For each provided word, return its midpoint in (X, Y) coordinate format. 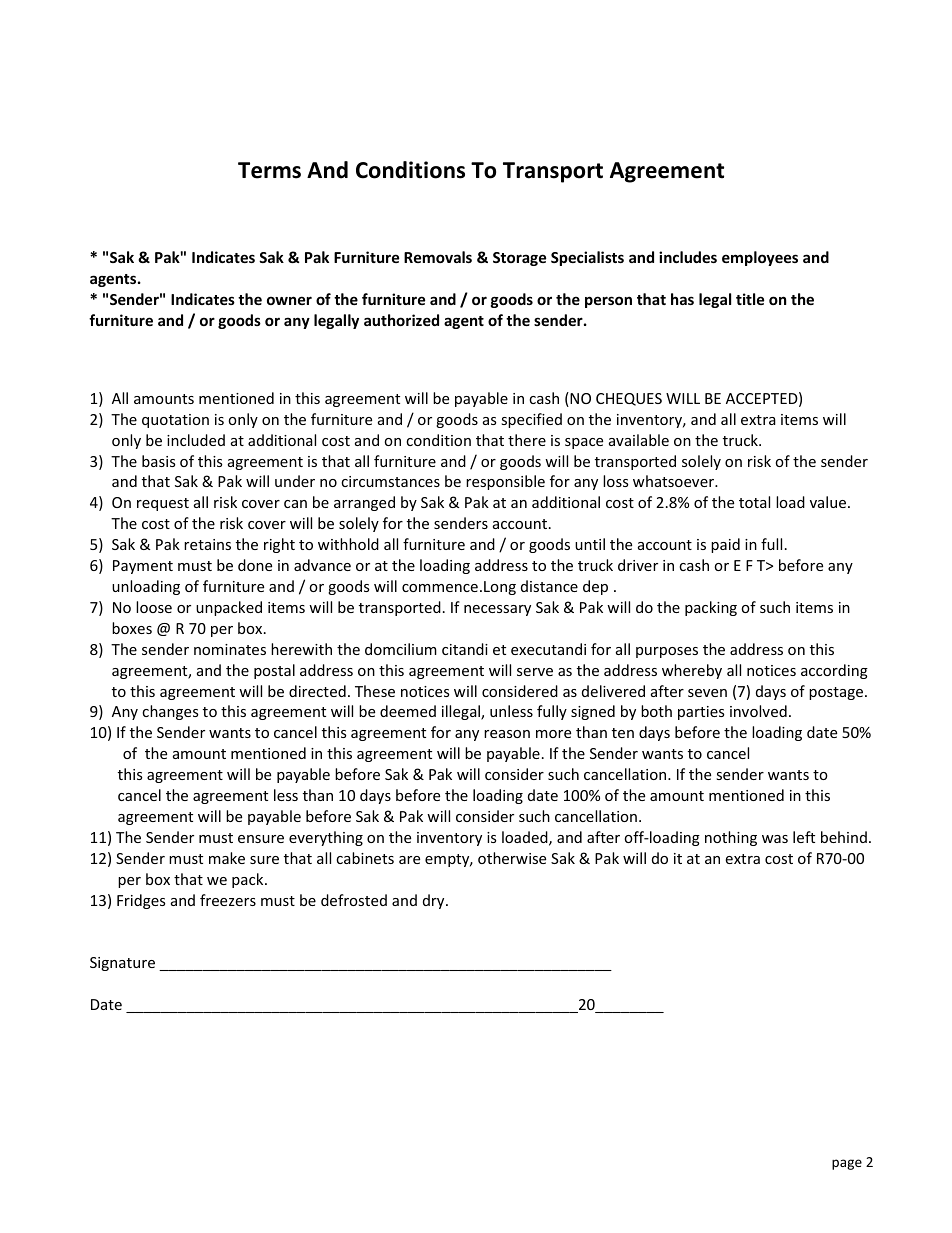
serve (535, 672)
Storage (519, 259)
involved (758, 711)
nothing (731, 838)
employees (760, 258)
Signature (122, 964)
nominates (230, 649)
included (196, 440)
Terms (269, 170)
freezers (228, 900)
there (527, 440)
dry (435, 901)
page (847, 1164)
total (754, 502)
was (775, 839)
